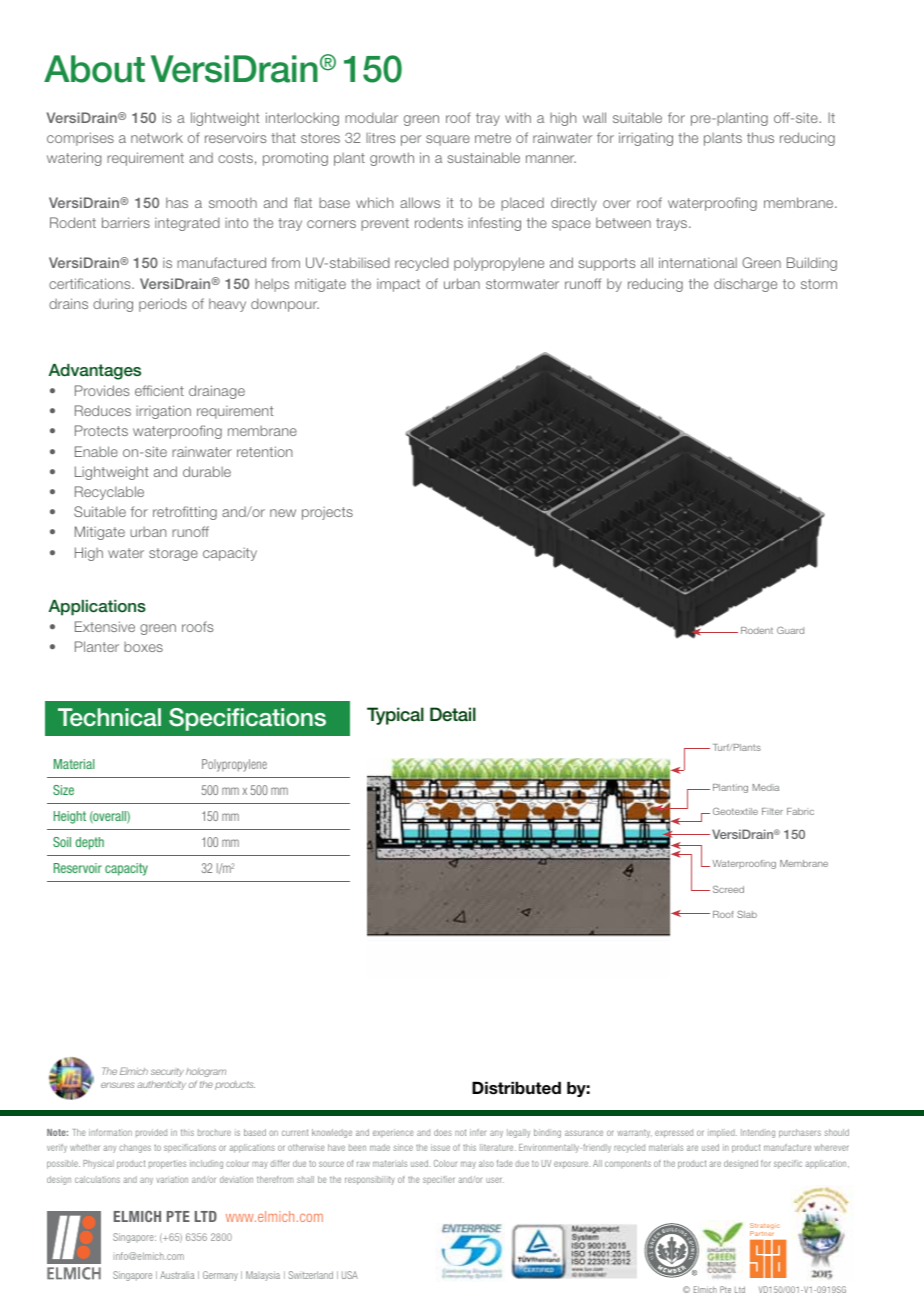 This screenshot has width=924, height=1308. What do you see at coordinates (177, 1275) in the screenshot?
I see `Australia` at bounding box center [177, 1275].
